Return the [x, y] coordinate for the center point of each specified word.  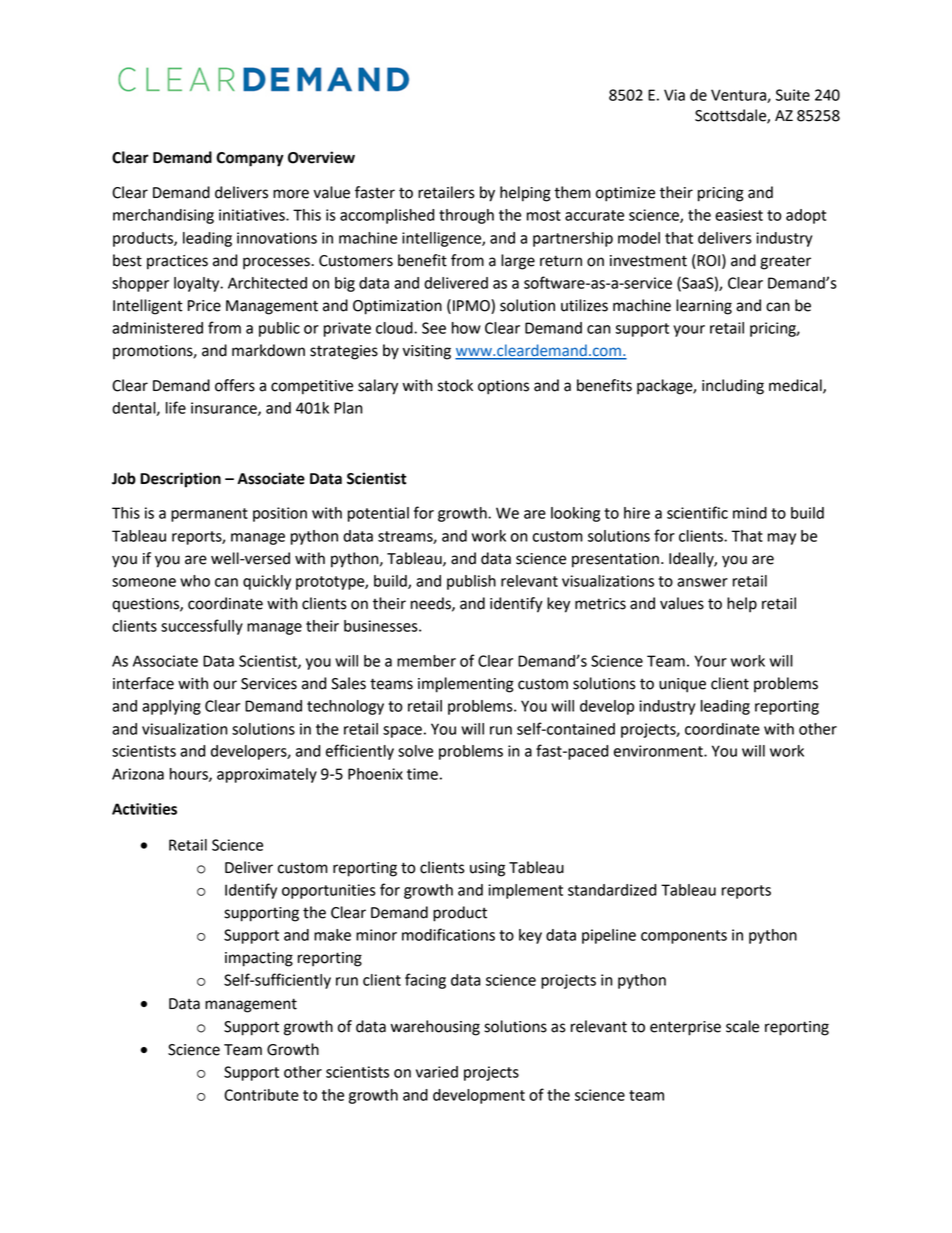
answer [702, 582]
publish [471, 582]
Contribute [261, 1095]
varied [437, 1072]
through [466, 216]
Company [250, 159]
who [195, 581]
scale [742, 1026]
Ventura [739, 96]
